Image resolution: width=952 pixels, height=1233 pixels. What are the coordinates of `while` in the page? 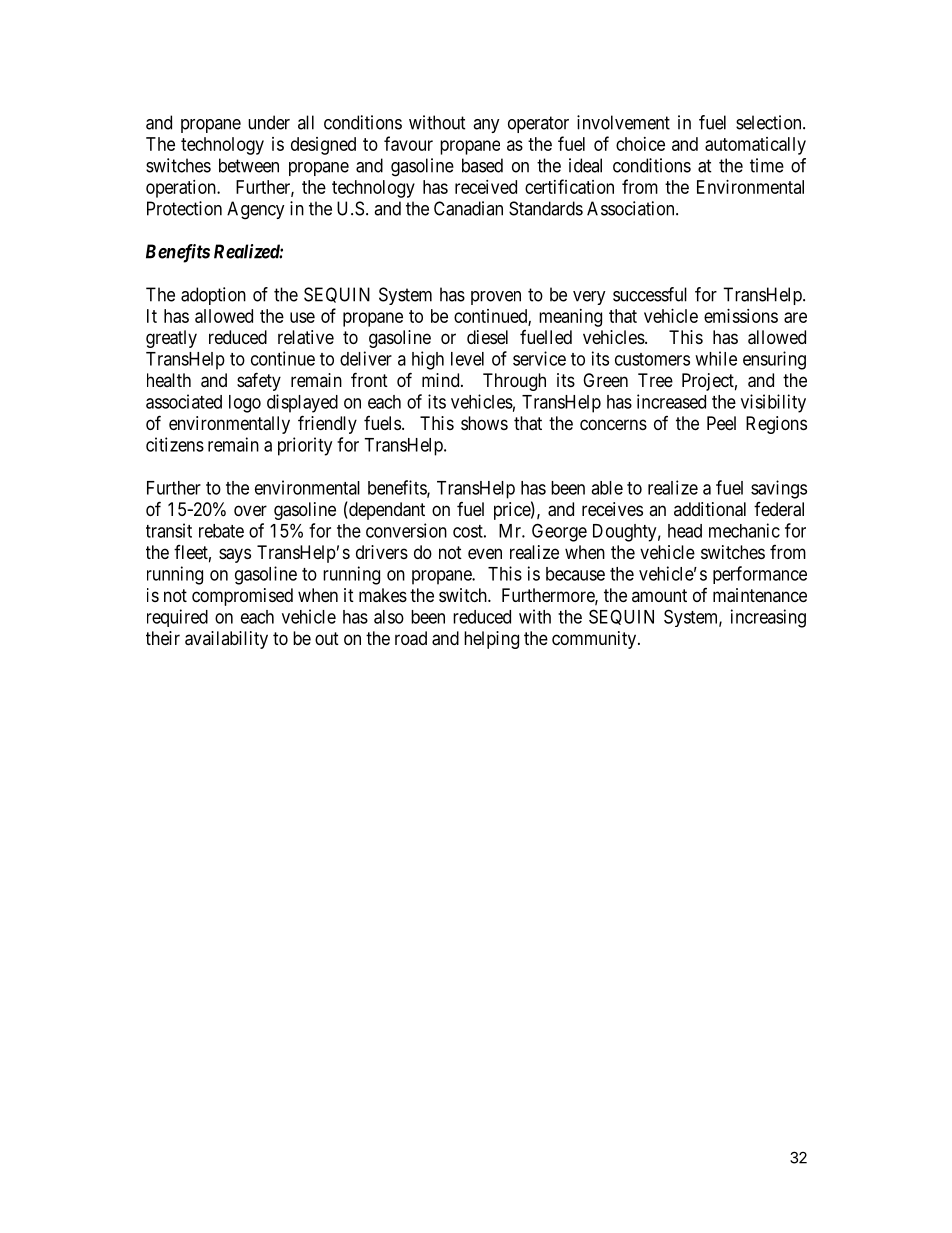 It's located at (716, 358).
